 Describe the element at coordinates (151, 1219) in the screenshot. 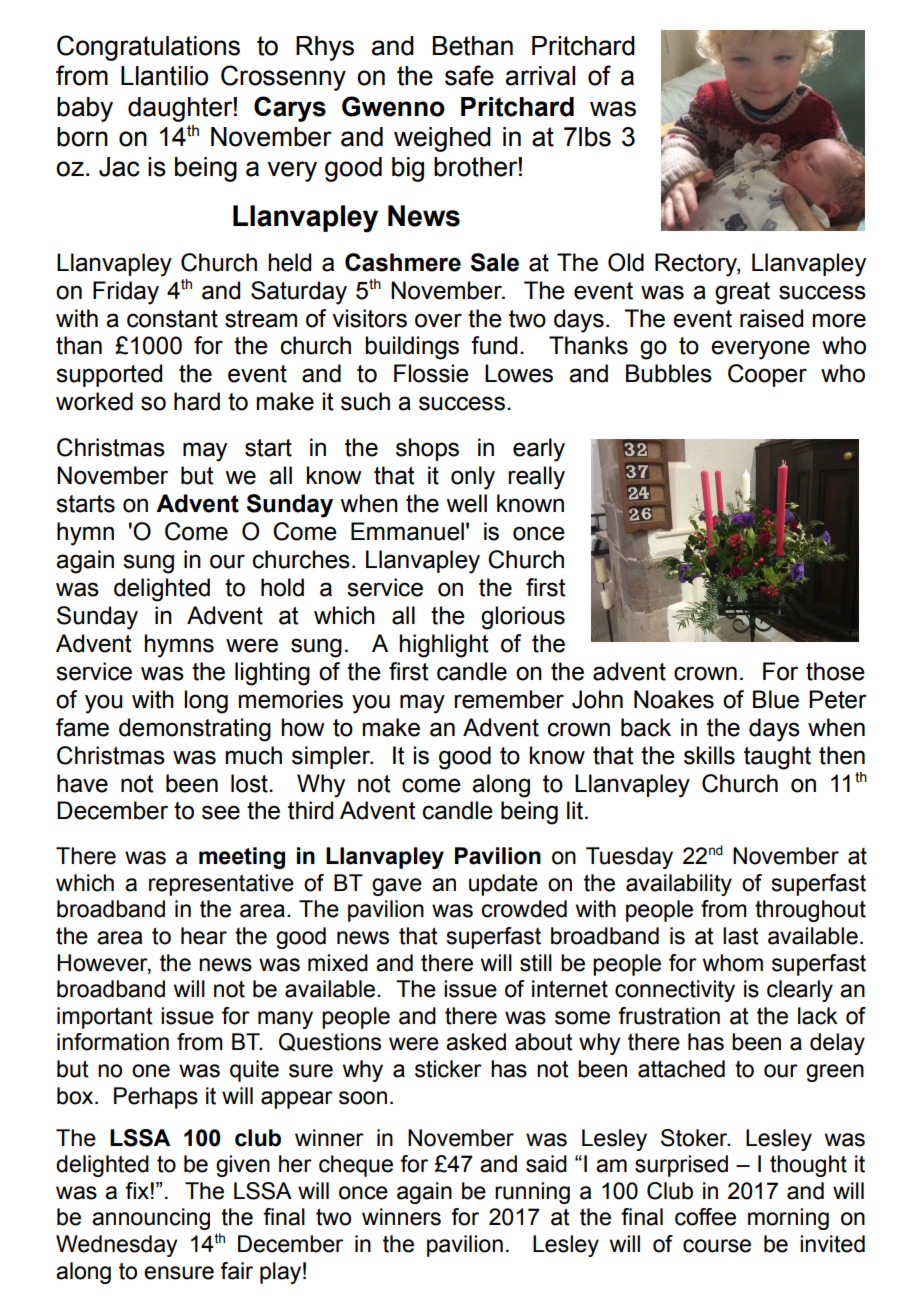

I see `announcing` at that location.
